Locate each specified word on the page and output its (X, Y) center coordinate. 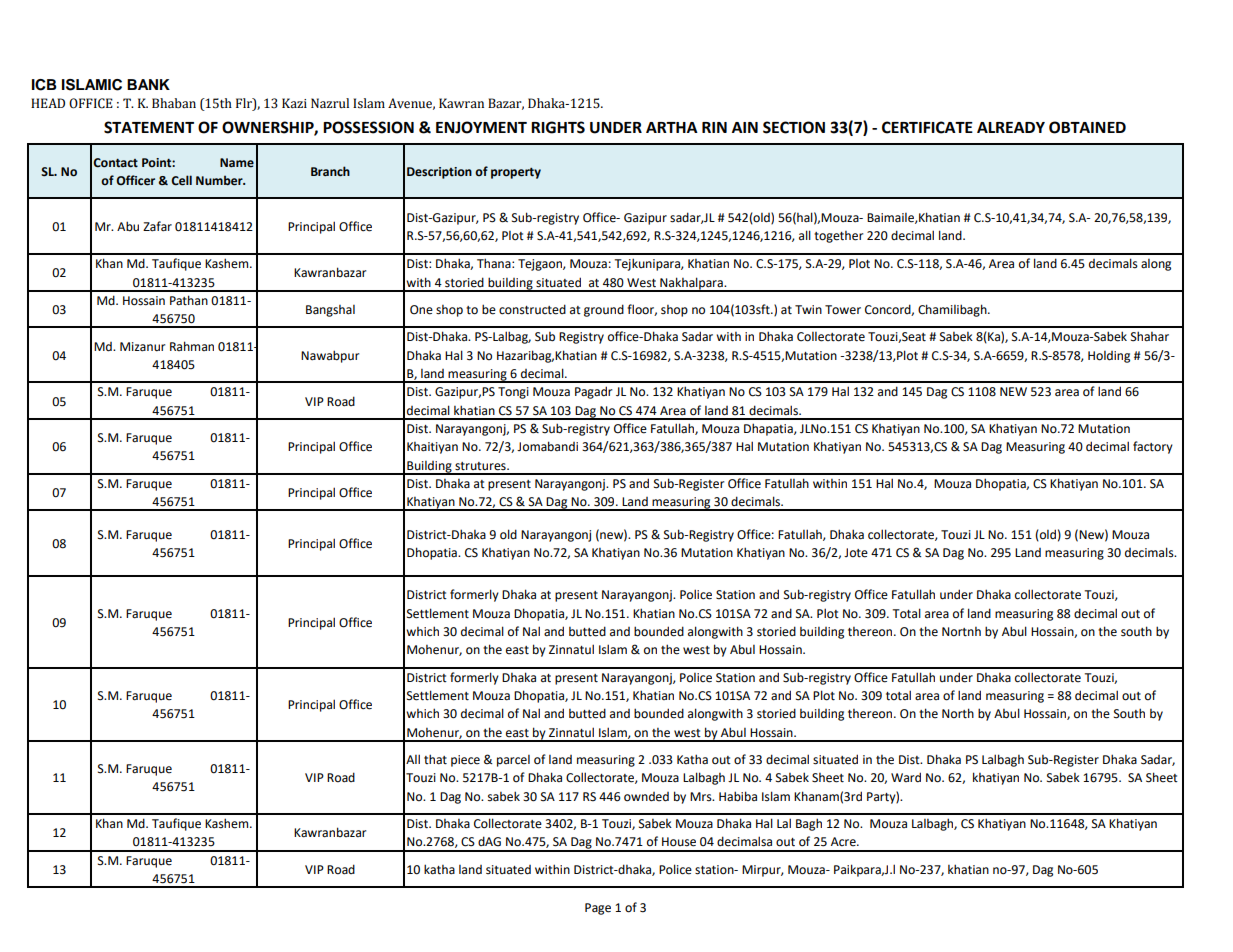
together (838, 237)
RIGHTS (558, 127)
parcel (513, 761)
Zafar (157, 226)
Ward (906, 777)
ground (604, 310)
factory (1153, 447)
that (435, 759)
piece (465, 761)
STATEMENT (149, 127)
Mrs (702, 797)
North (958, 713)
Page (598, 909)
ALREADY (1011, 127)
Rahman (192, 346)
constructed (532, 309)
